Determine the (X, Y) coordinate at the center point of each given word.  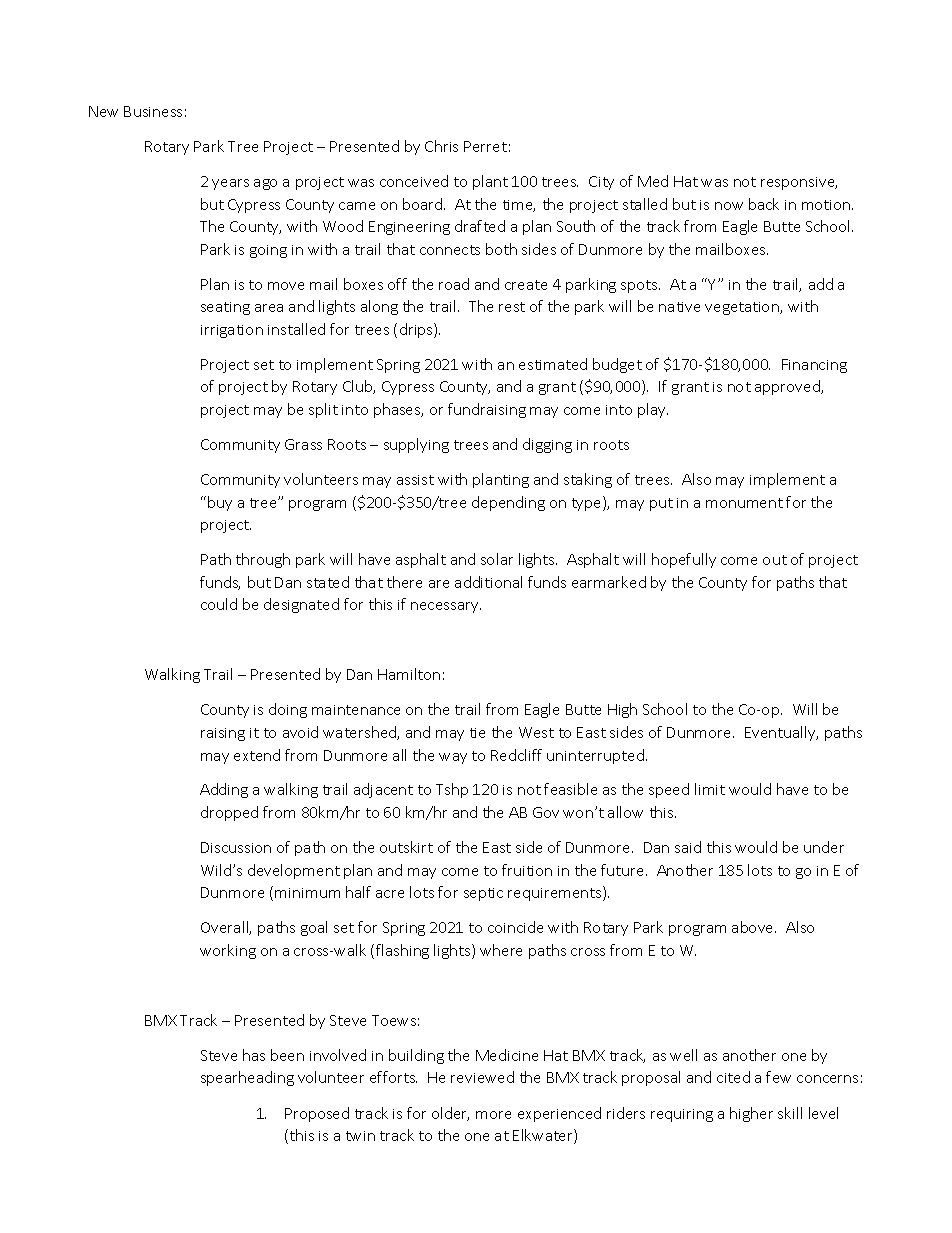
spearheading (247, 1078)
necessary (446, 607)
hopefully (684, 560)
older (450, 1114)
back (764, 204)
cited (733, 1077)
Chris (441, 146)
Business (153, 111)
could (219, 604)
